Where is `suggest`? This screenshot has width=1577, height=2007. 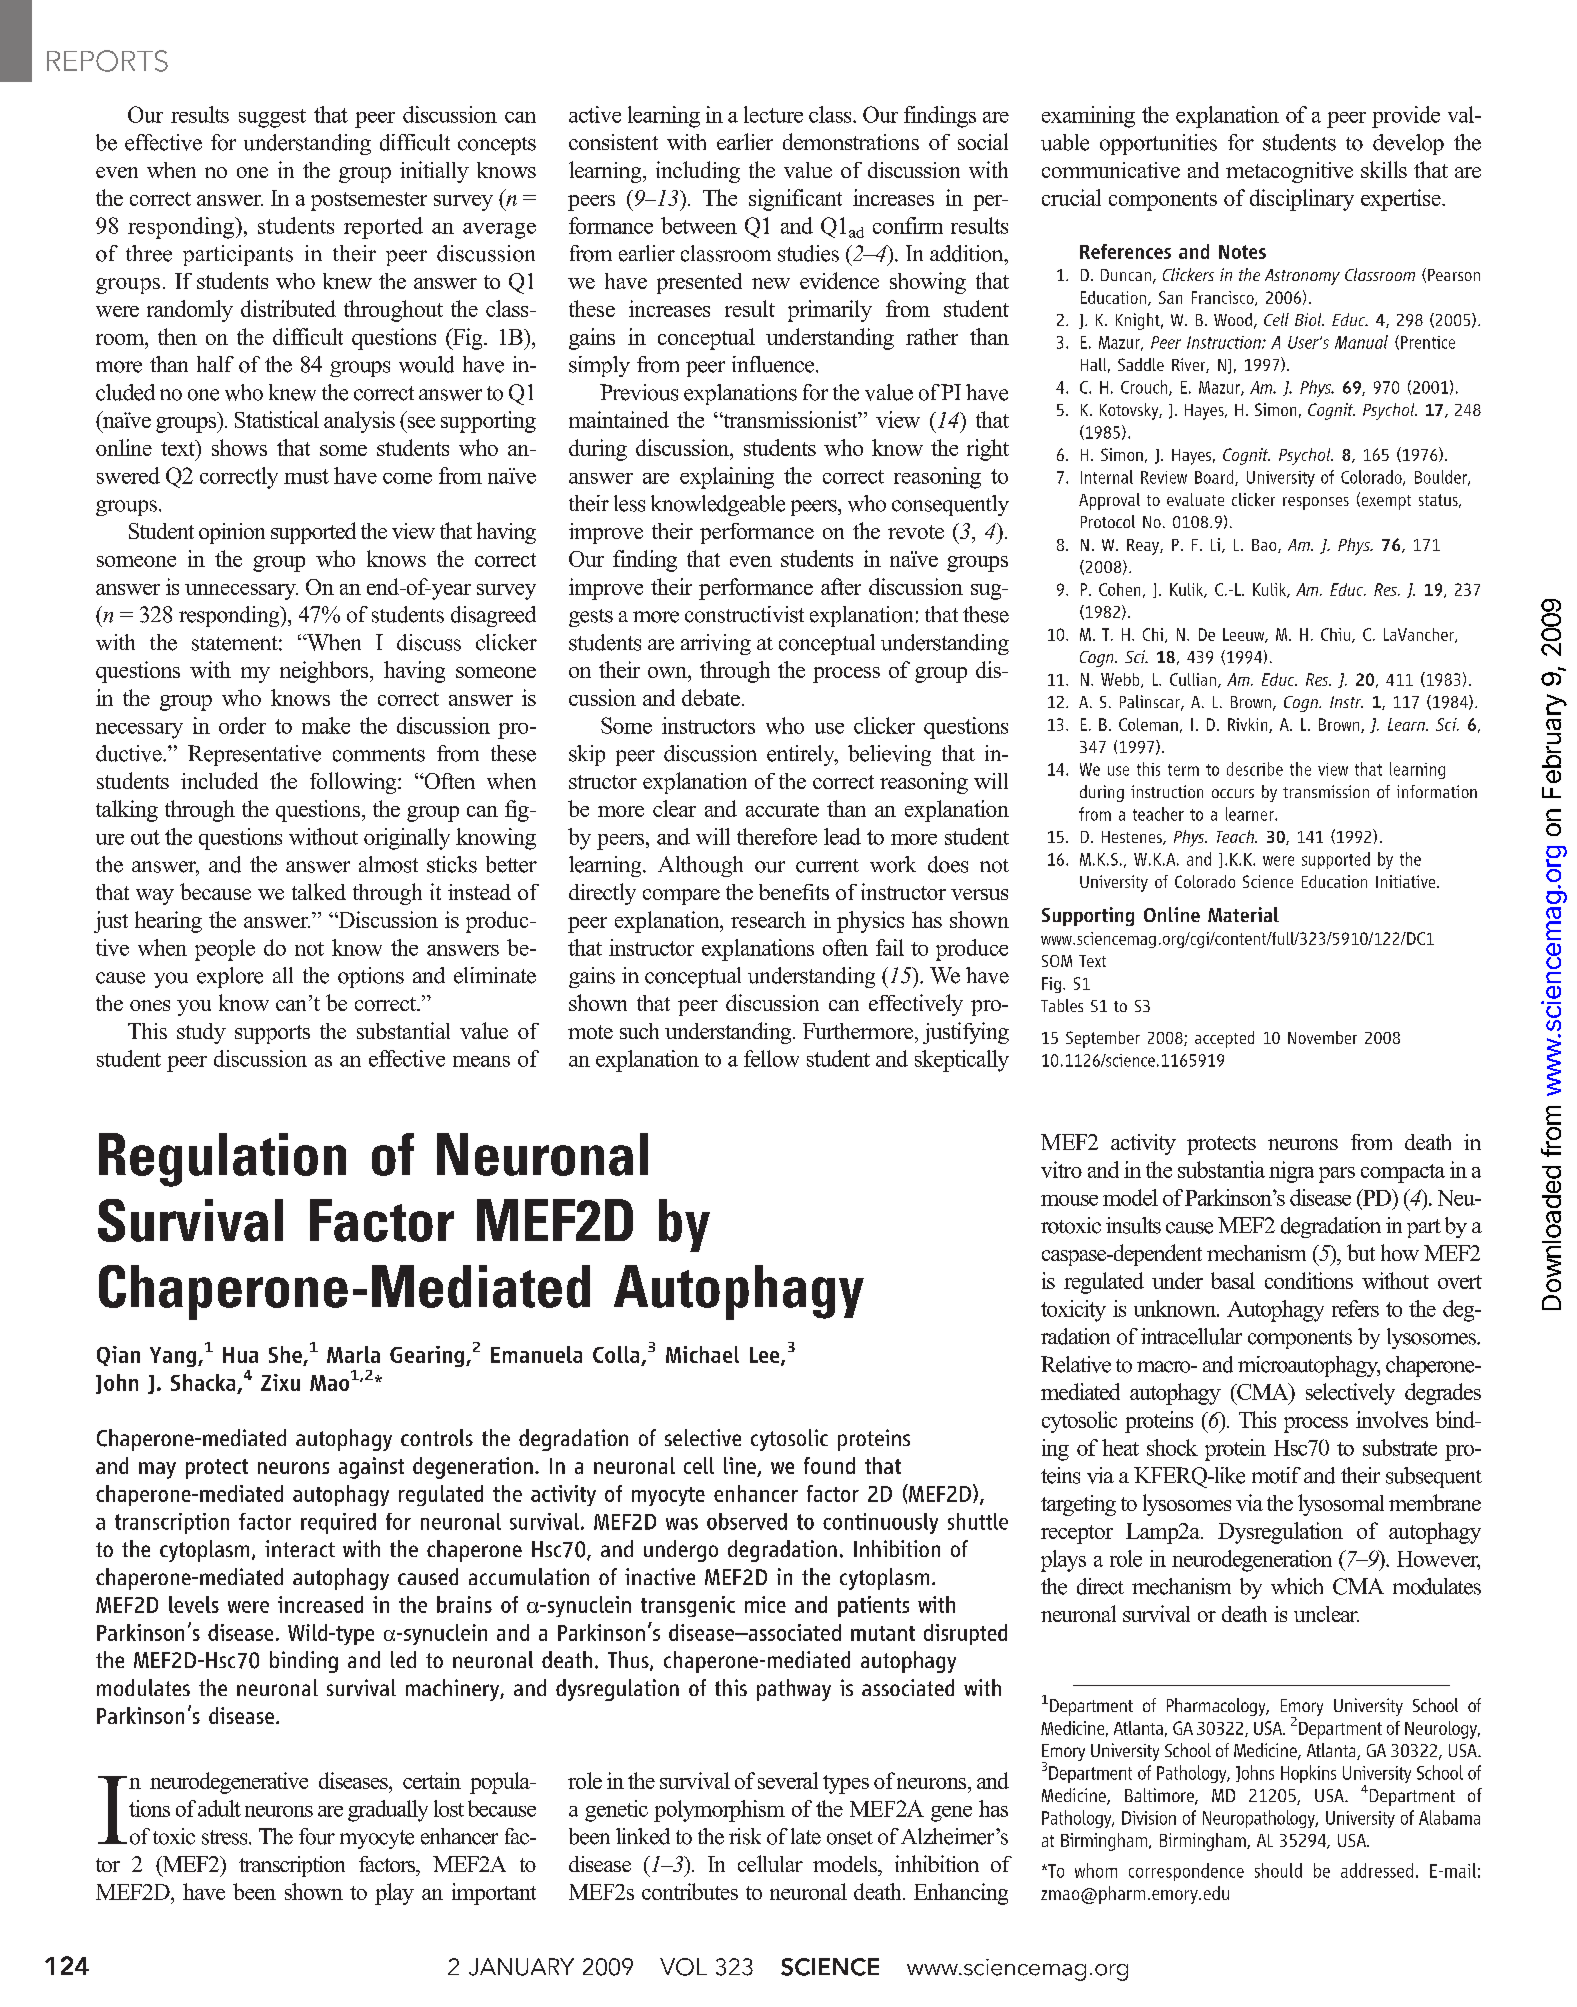
suggest is located at coordinates (272, 118).
